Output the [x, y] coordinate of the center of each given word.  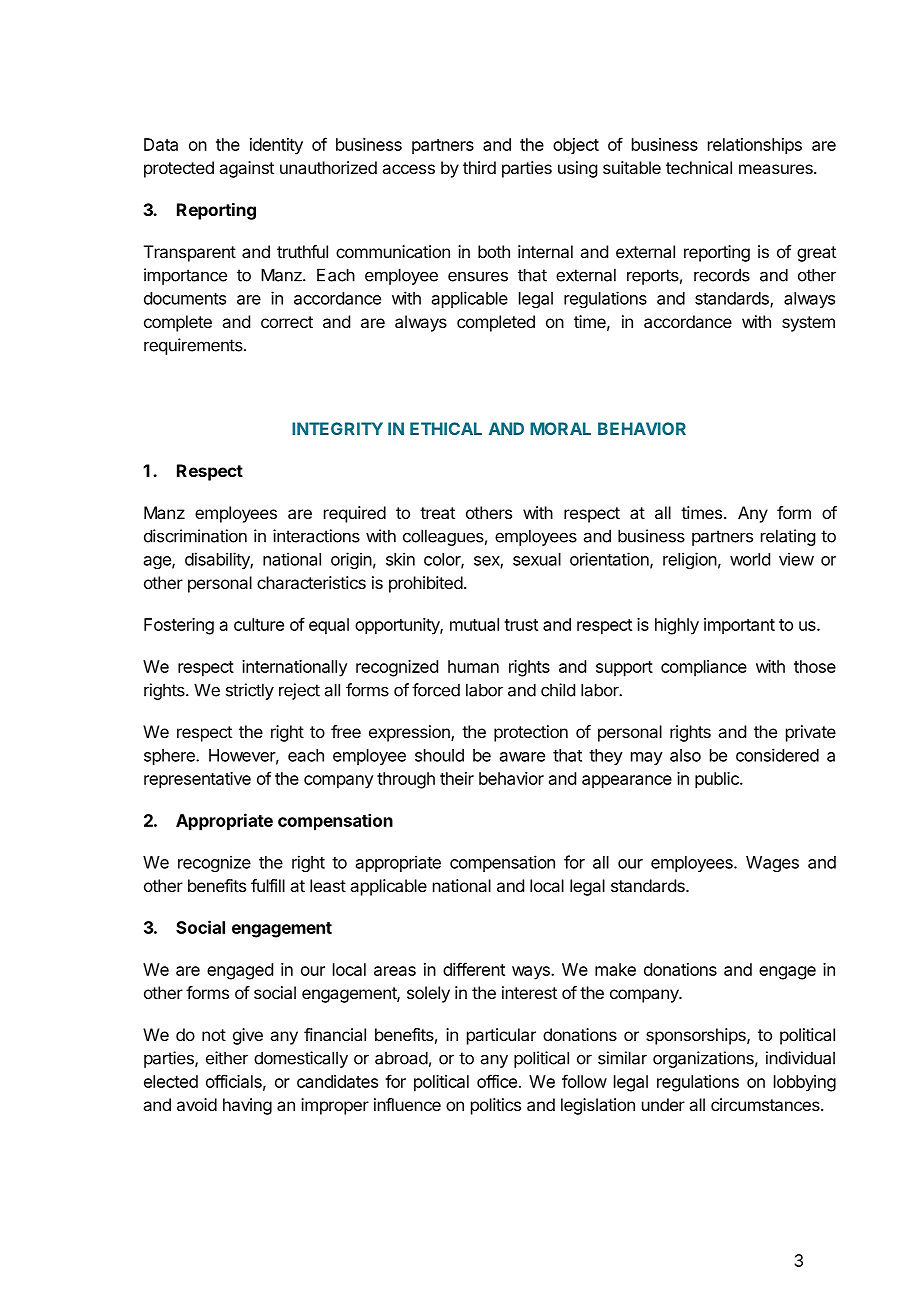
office [497, 1081]
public [718, 780]
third [479, 167]
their [457, 778]
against [246, 169]
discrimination [195, 536]
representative [197, 780]
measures [777, 169]
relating [788, 537]
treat [437, 513]
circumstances [766, 1104]
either [227, 1058]
